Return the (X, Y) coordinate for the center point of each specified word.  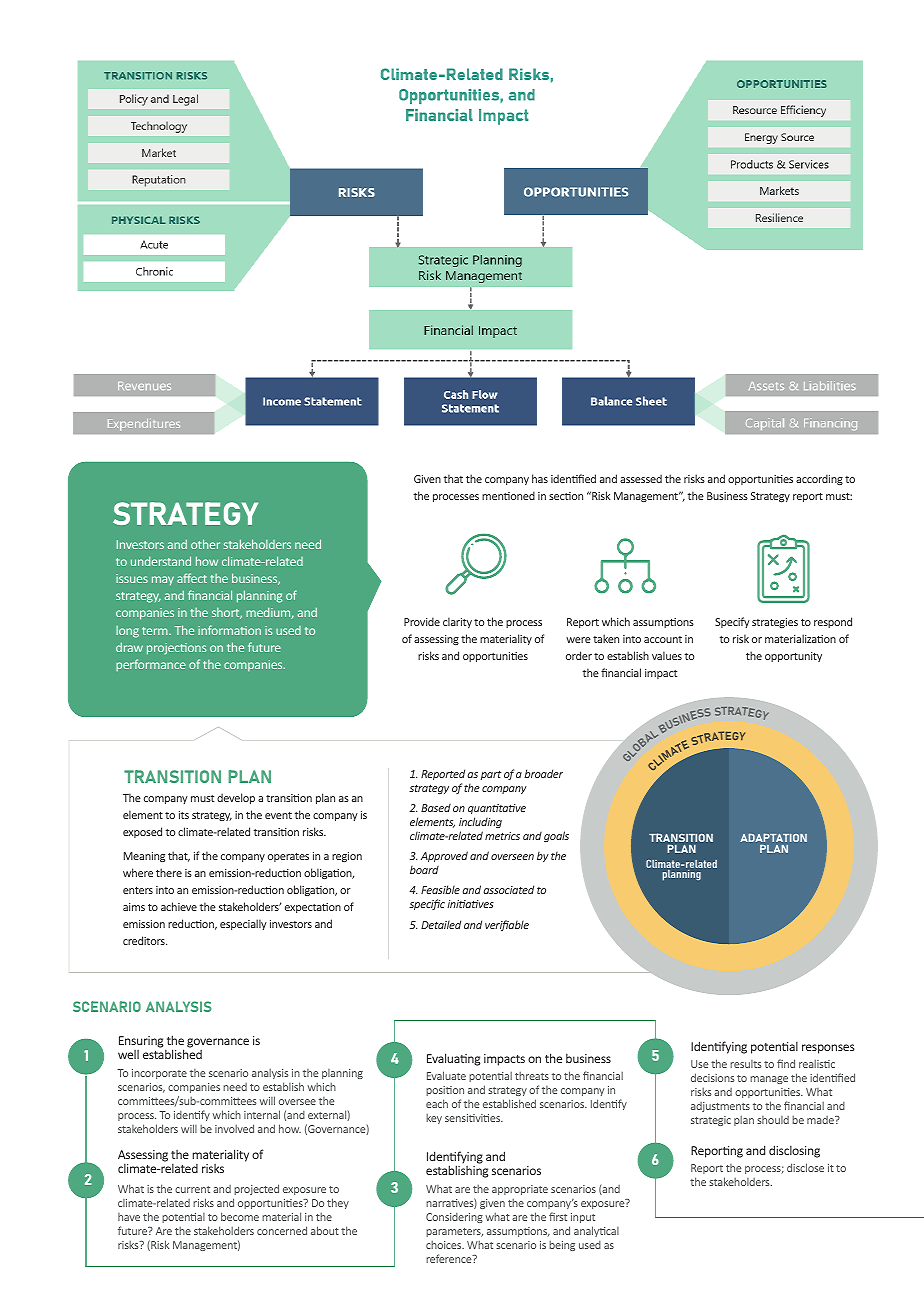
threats (532, 1075)
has (540, 478)
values (667, 655)
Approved (444, 856)
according (819, 479)
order (579, 655)
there (169, 872)
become (240, 1216)
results (746, 1064)
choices (445, 1244)
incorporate (159, 1074)
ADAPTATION (773, 839)
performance (151, 665)
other (205, 544)
